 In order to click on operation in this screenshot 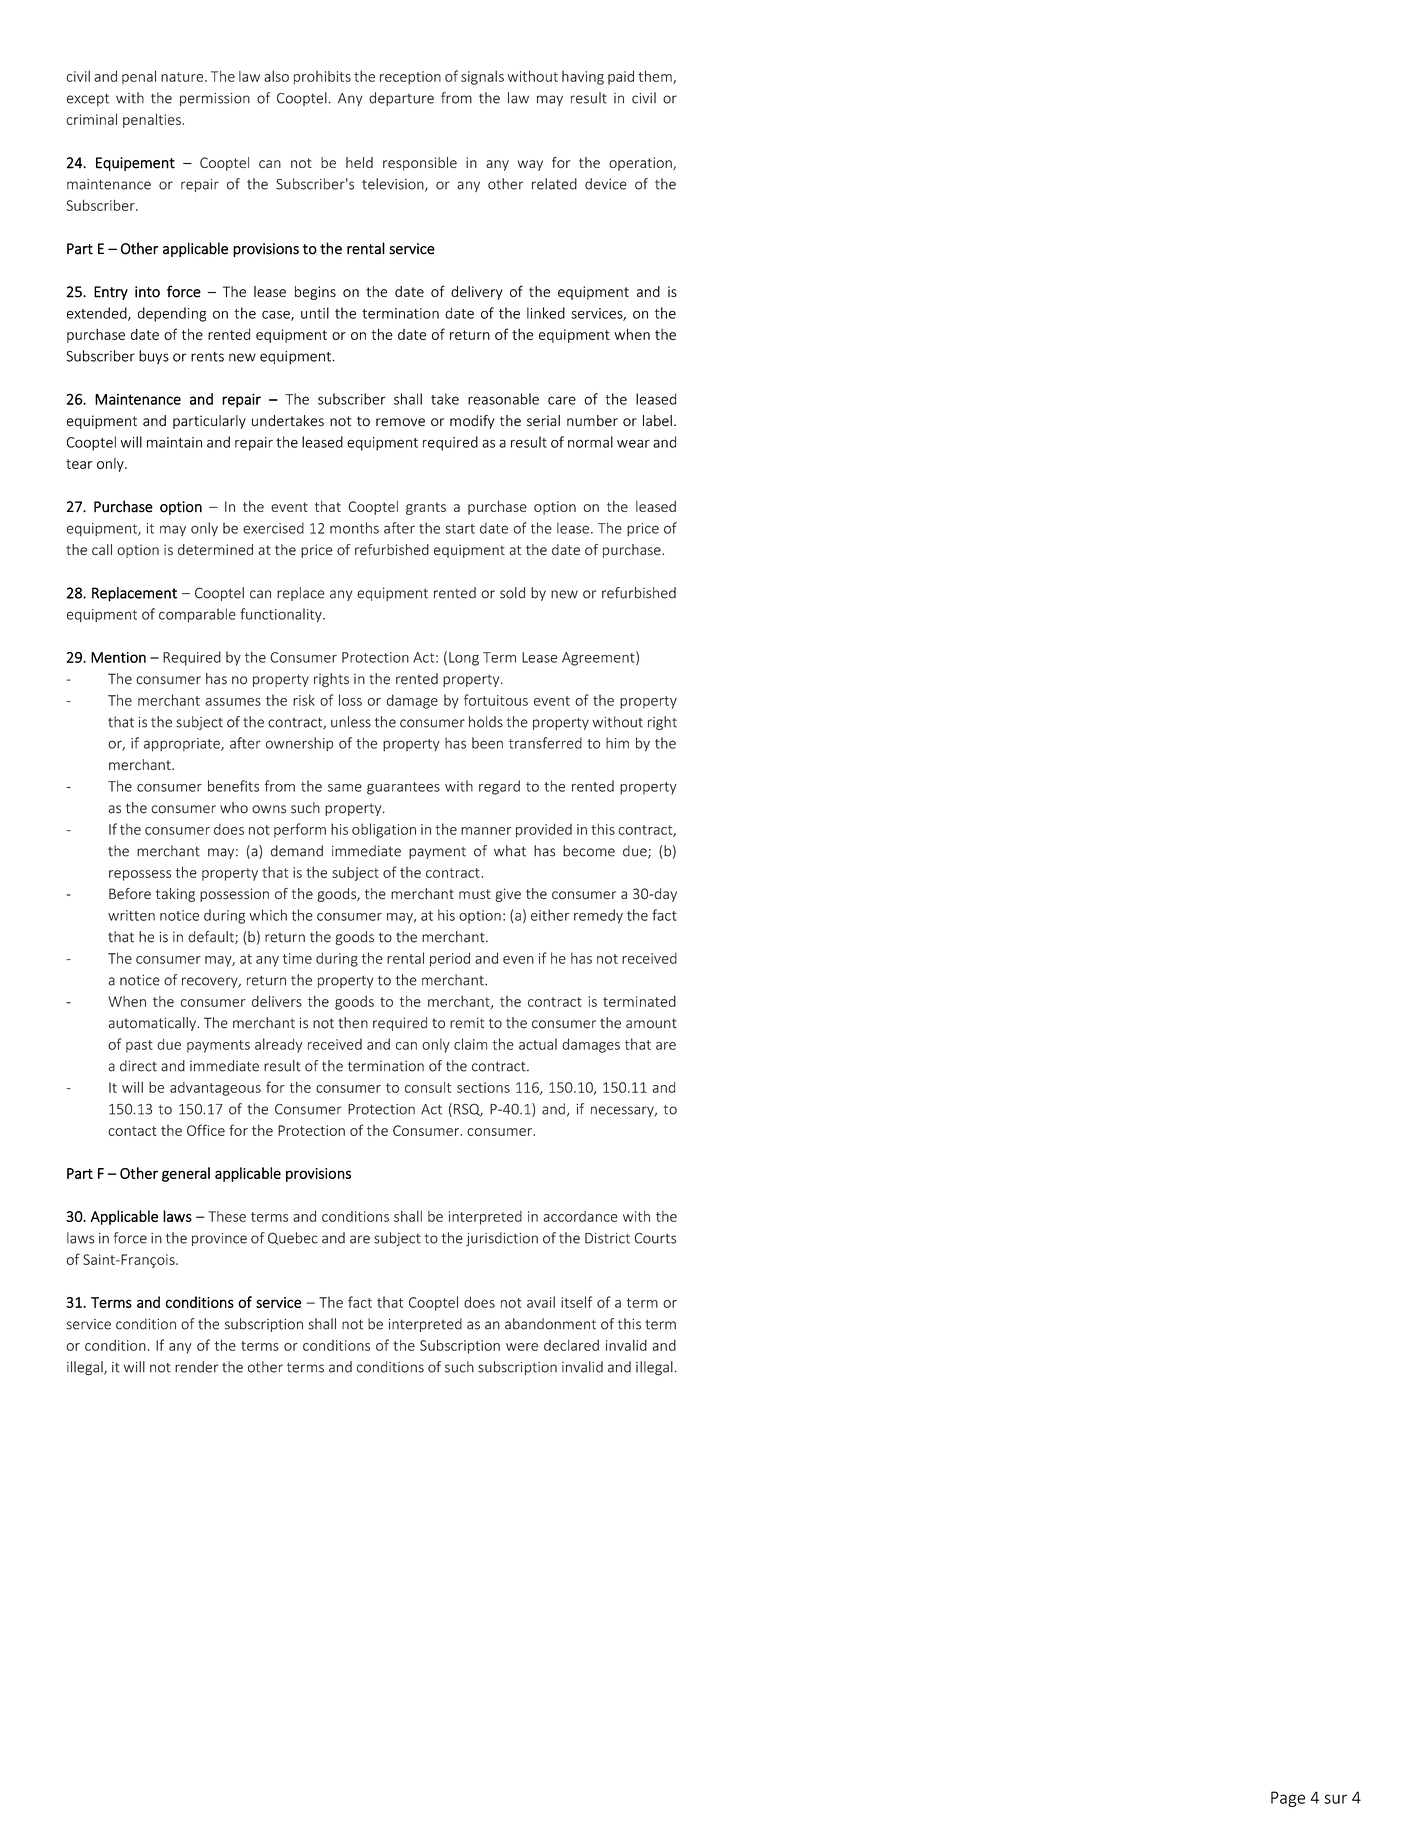, I will do `click(641, 164)`.
